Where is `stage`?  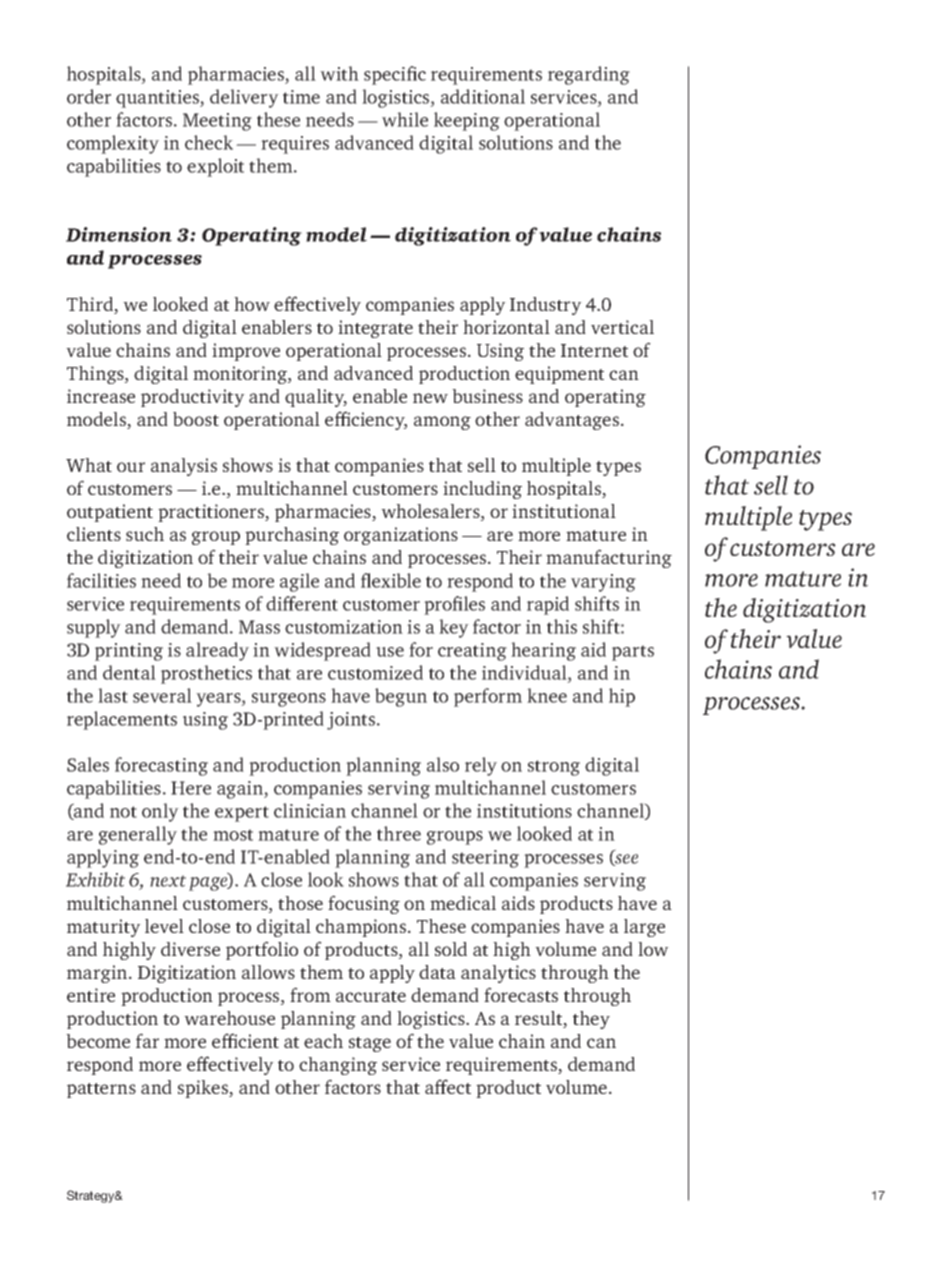
stage is located at coordinates (370, 1044).
